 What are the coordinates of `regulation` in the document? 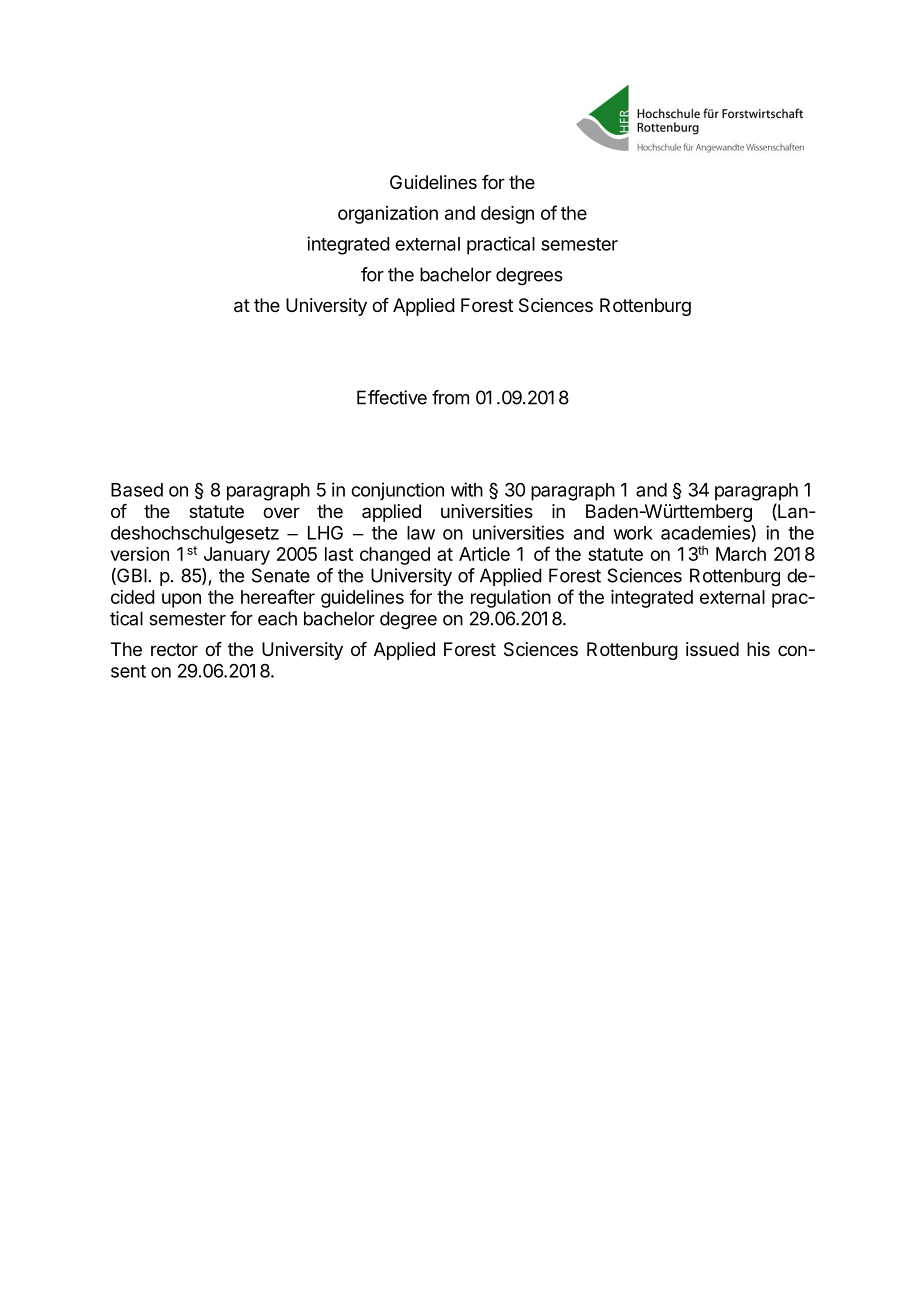 It's located at (511, 599).
